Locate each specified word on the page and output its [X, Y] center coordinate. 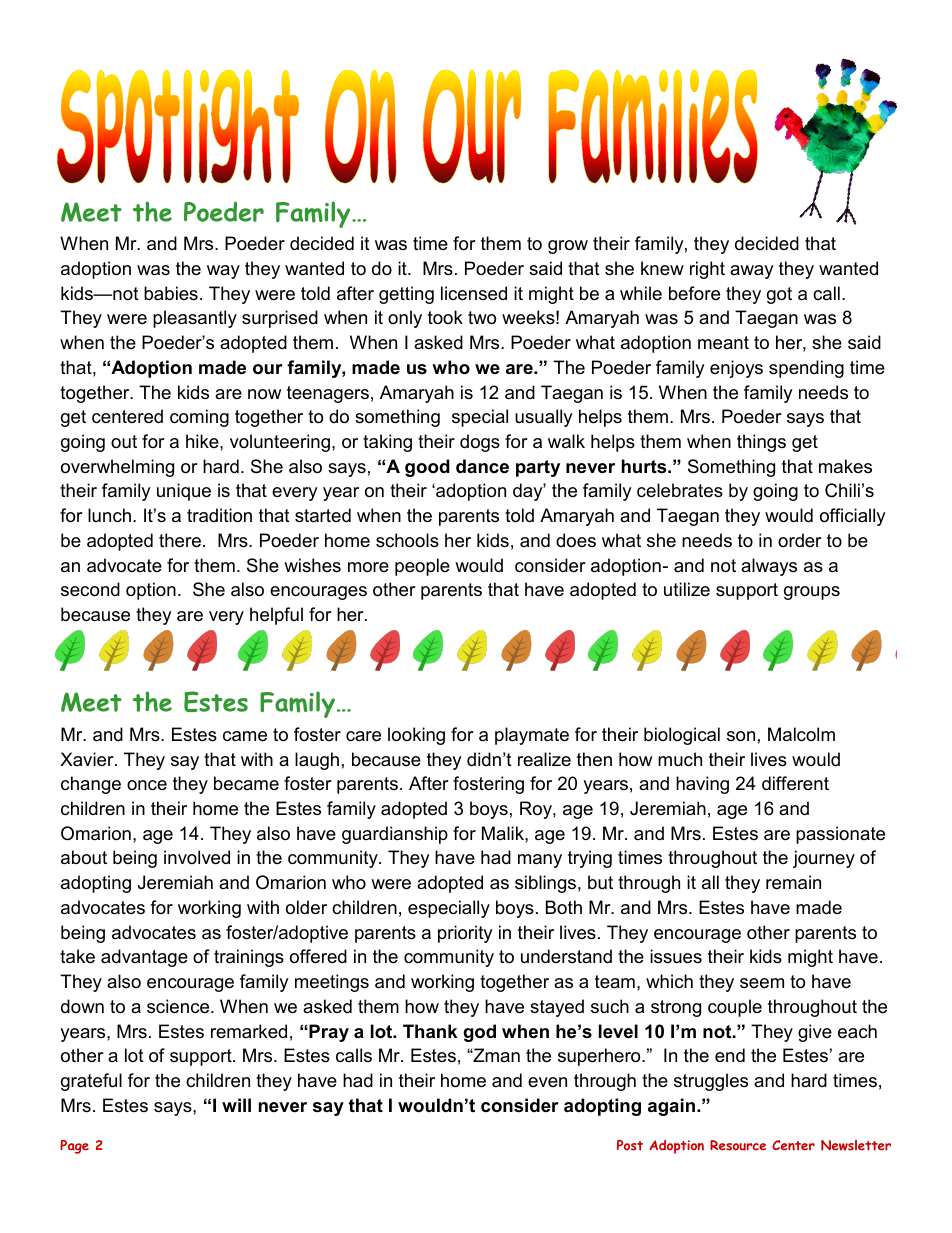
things [761, 443]
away [752, 272]
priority [465, 934]
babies [171, 293]
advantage [144, 958]
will [236, 1105]
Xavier [88, 759]
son [741, 736]
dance [482, 466]
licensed [474, 293]
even [547, 1082]
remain [793, 882]
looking [416, 736]
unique [184, 492]
